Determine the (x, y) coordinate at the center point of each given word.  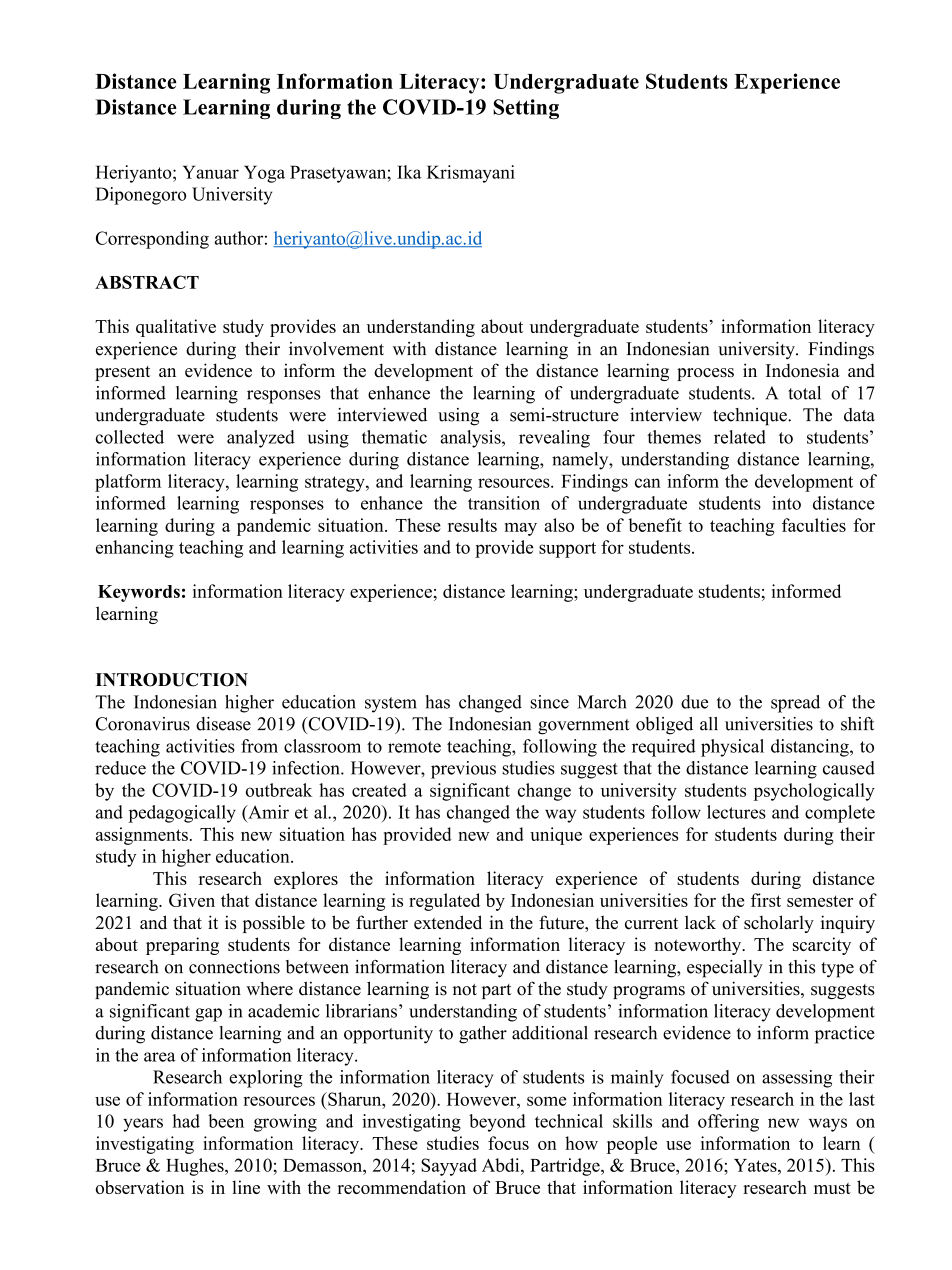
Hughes (196, 1167)
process (705, 374)
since (550, 702)
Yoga (264, 174)
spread (795, 704)
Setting (526, 109)
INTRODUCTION (172, 680)
